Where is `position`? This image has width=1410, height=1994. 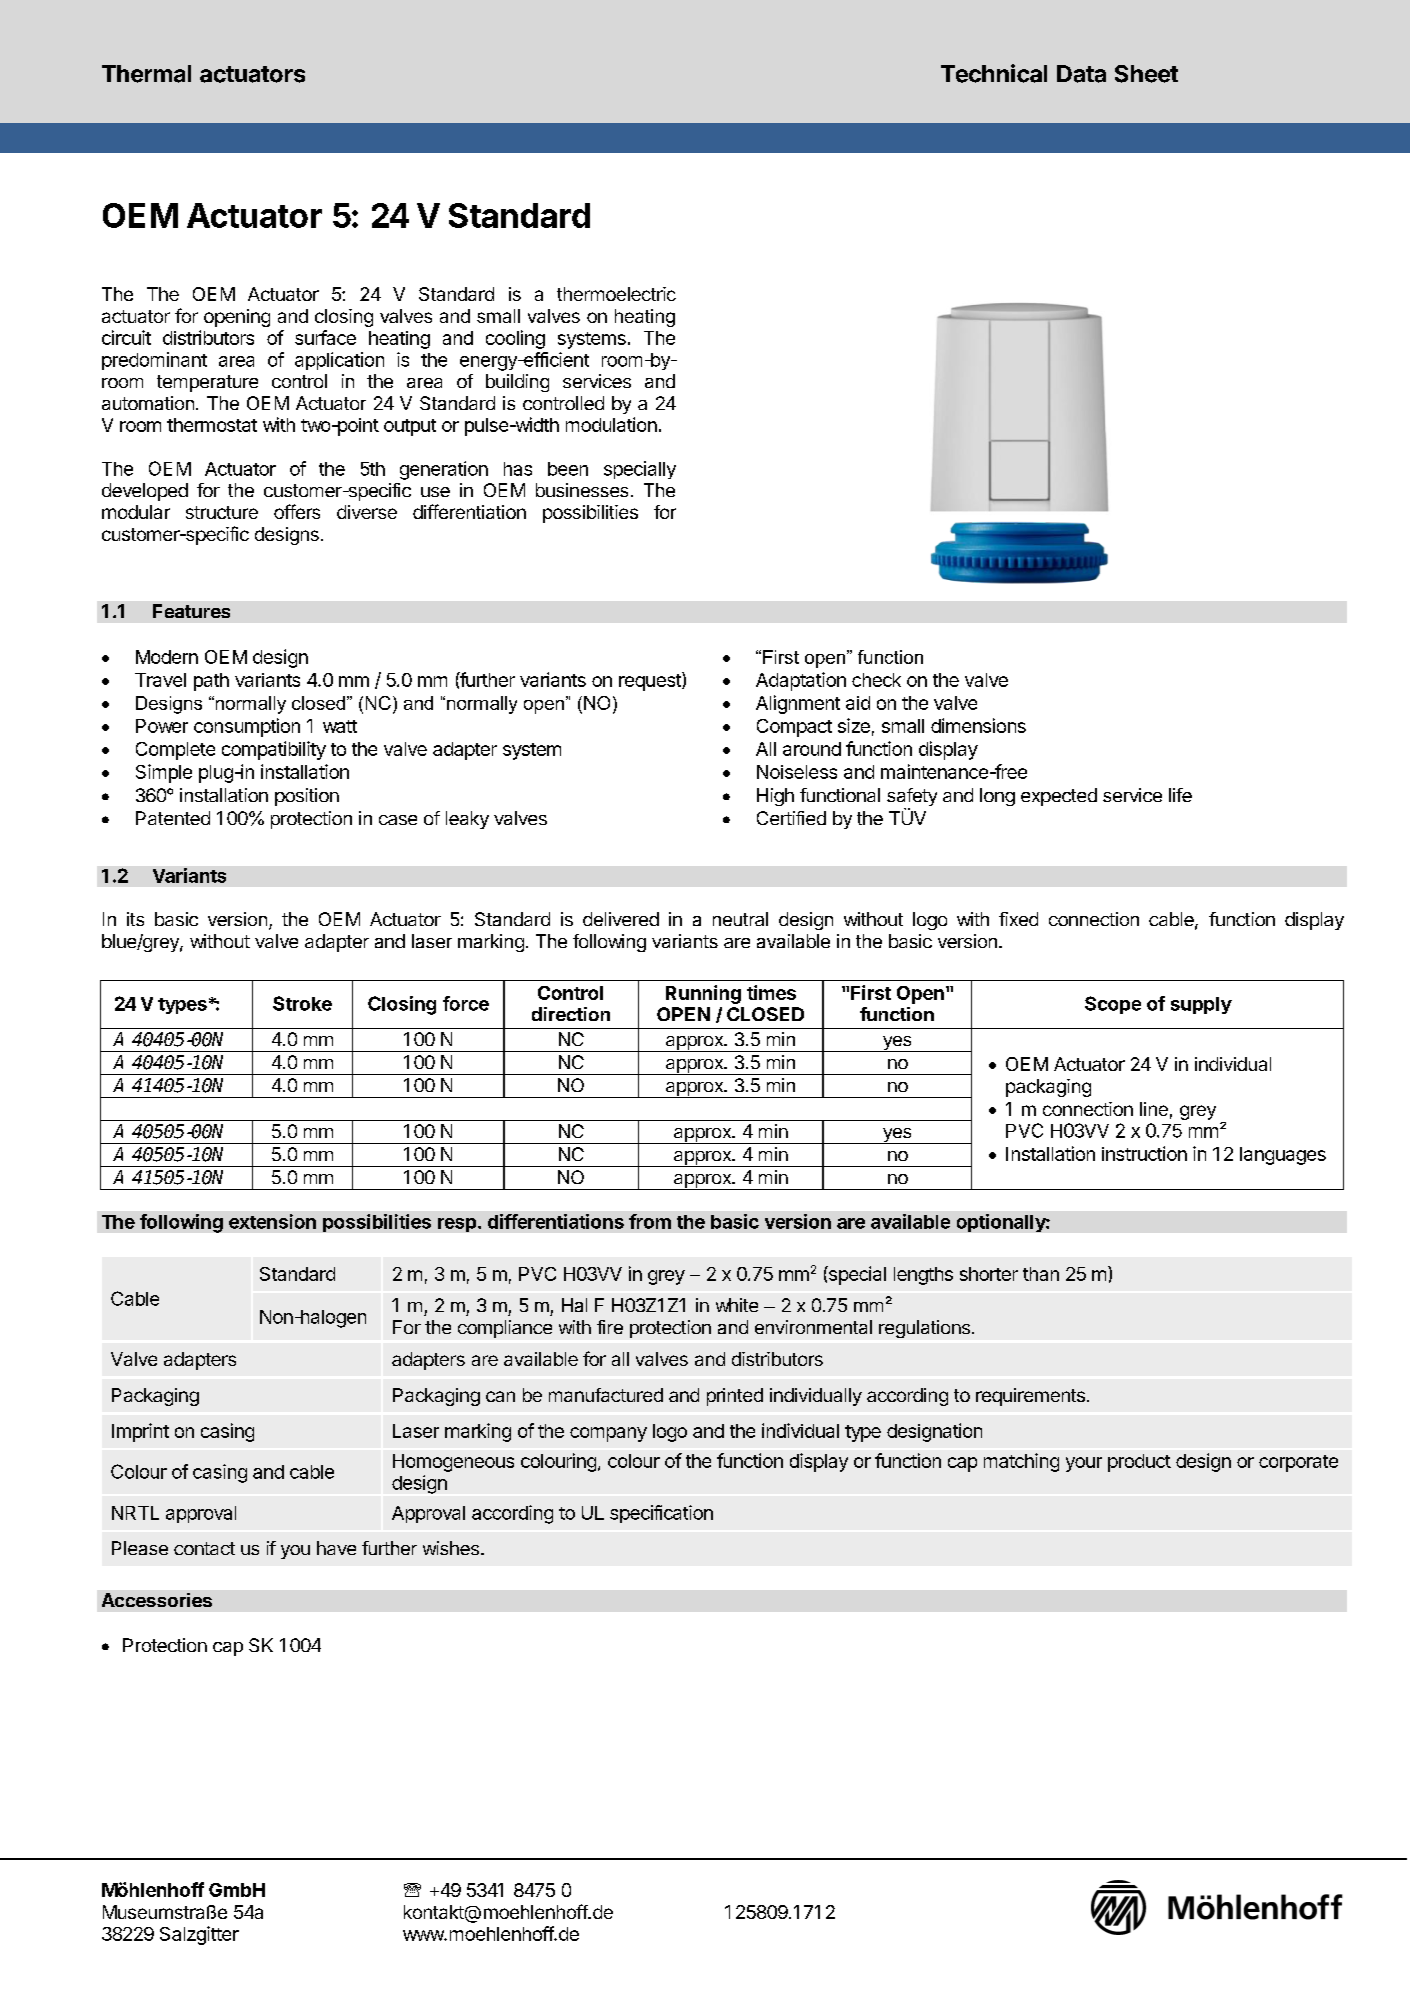 position is located at coordinates (307, 797).
